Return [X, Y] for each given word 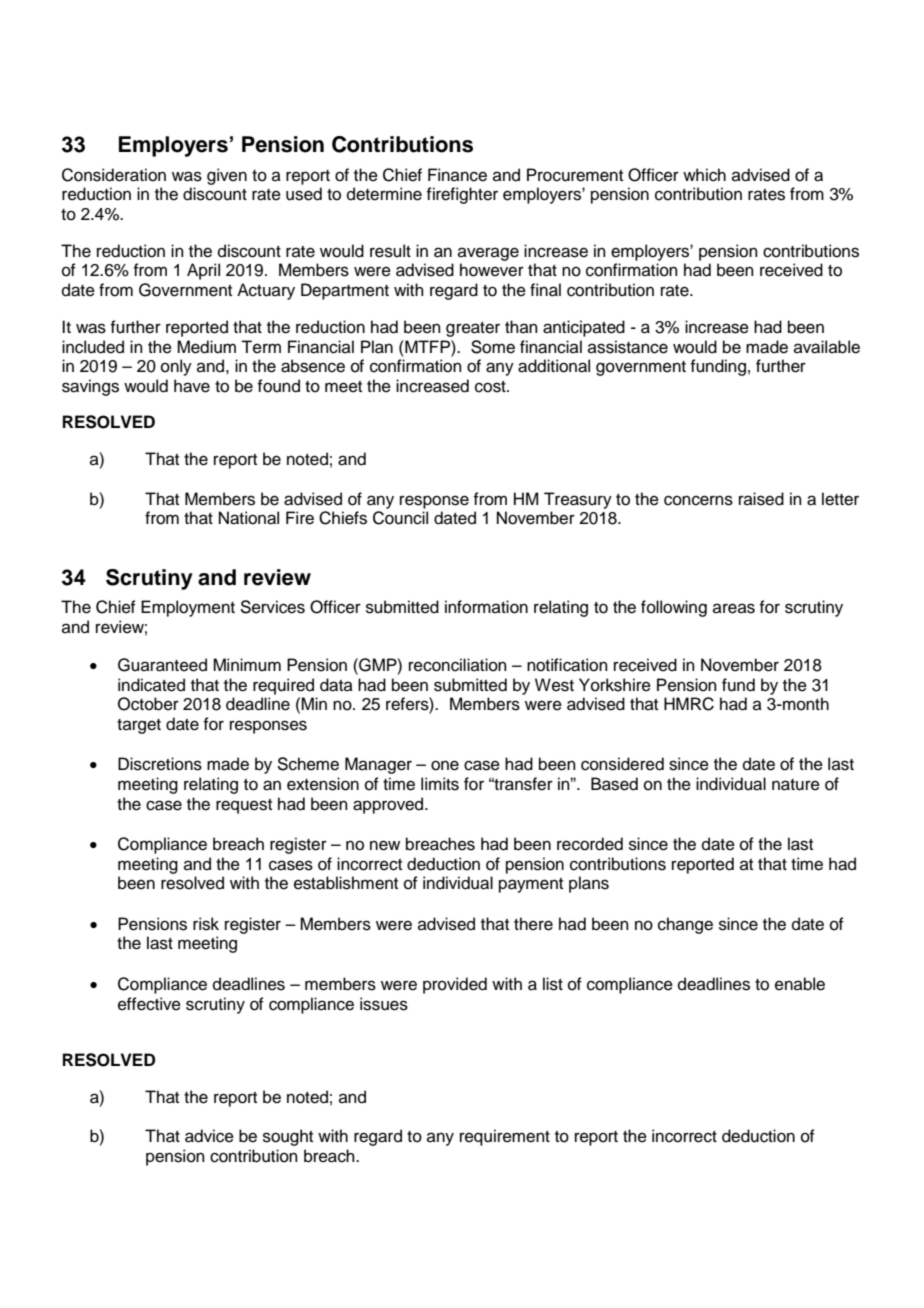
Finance [457, 175]
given [227, 176]
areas [734, 608]
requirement [505, 1137]
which [704, 175]
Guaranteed [162, 665]
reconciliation [458, 665]
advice [209, 1136]
